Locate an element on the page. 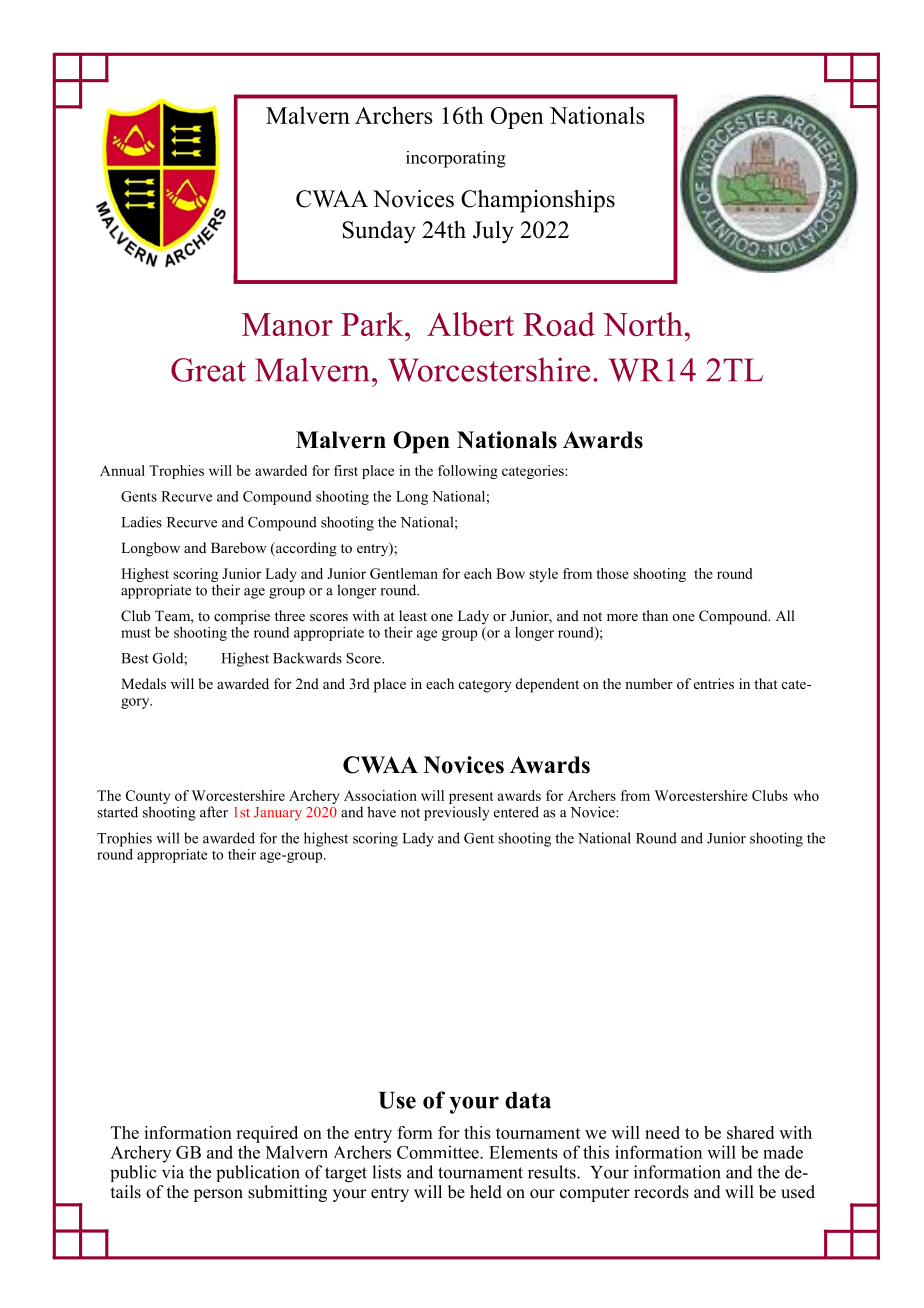 This document has height=1308, width=924. after is located at coordinates (214, 812).
